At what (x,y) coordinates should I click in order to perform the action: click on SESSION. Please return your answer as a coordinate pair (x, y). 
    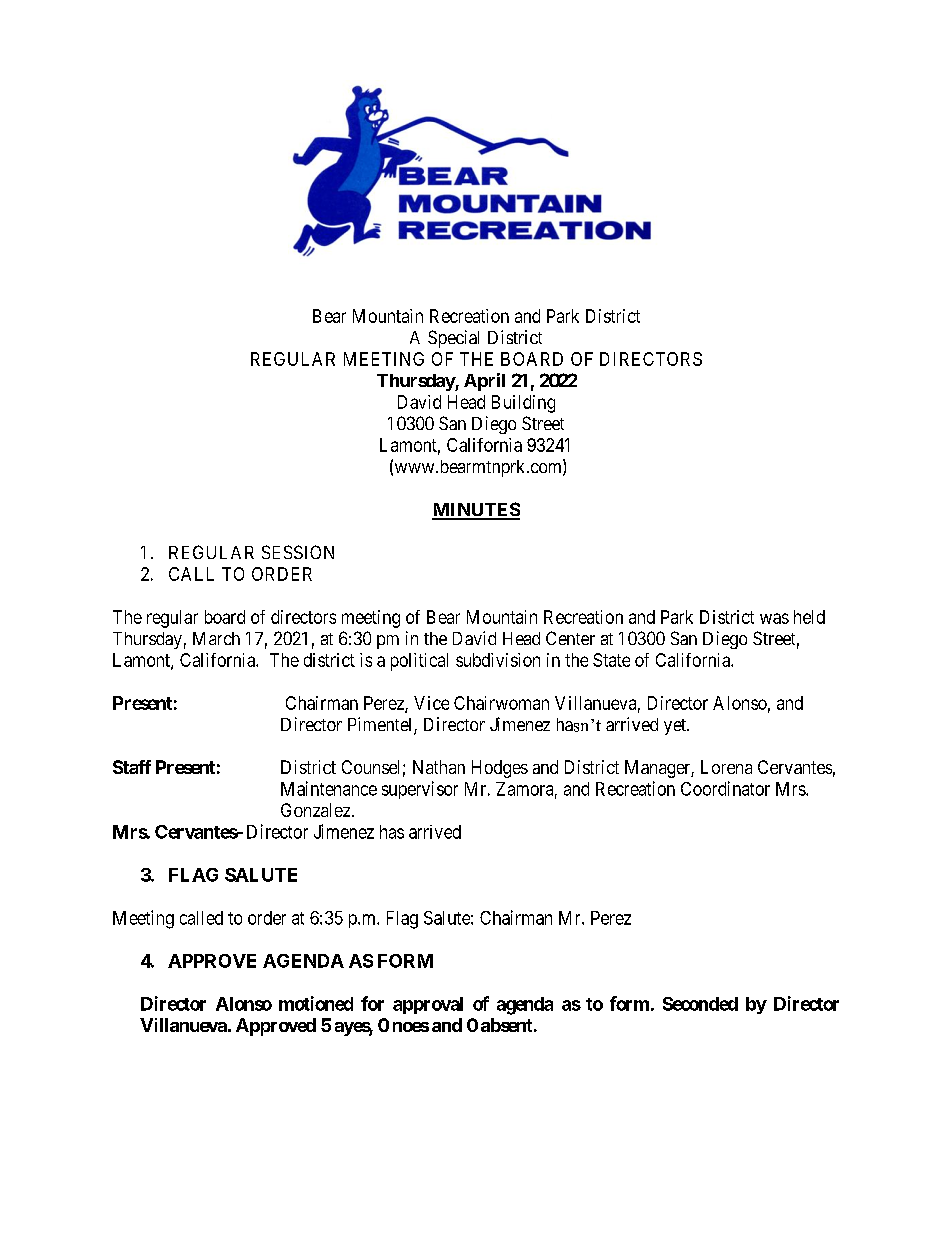
    Looking at the image, I should click on (298, 552).
